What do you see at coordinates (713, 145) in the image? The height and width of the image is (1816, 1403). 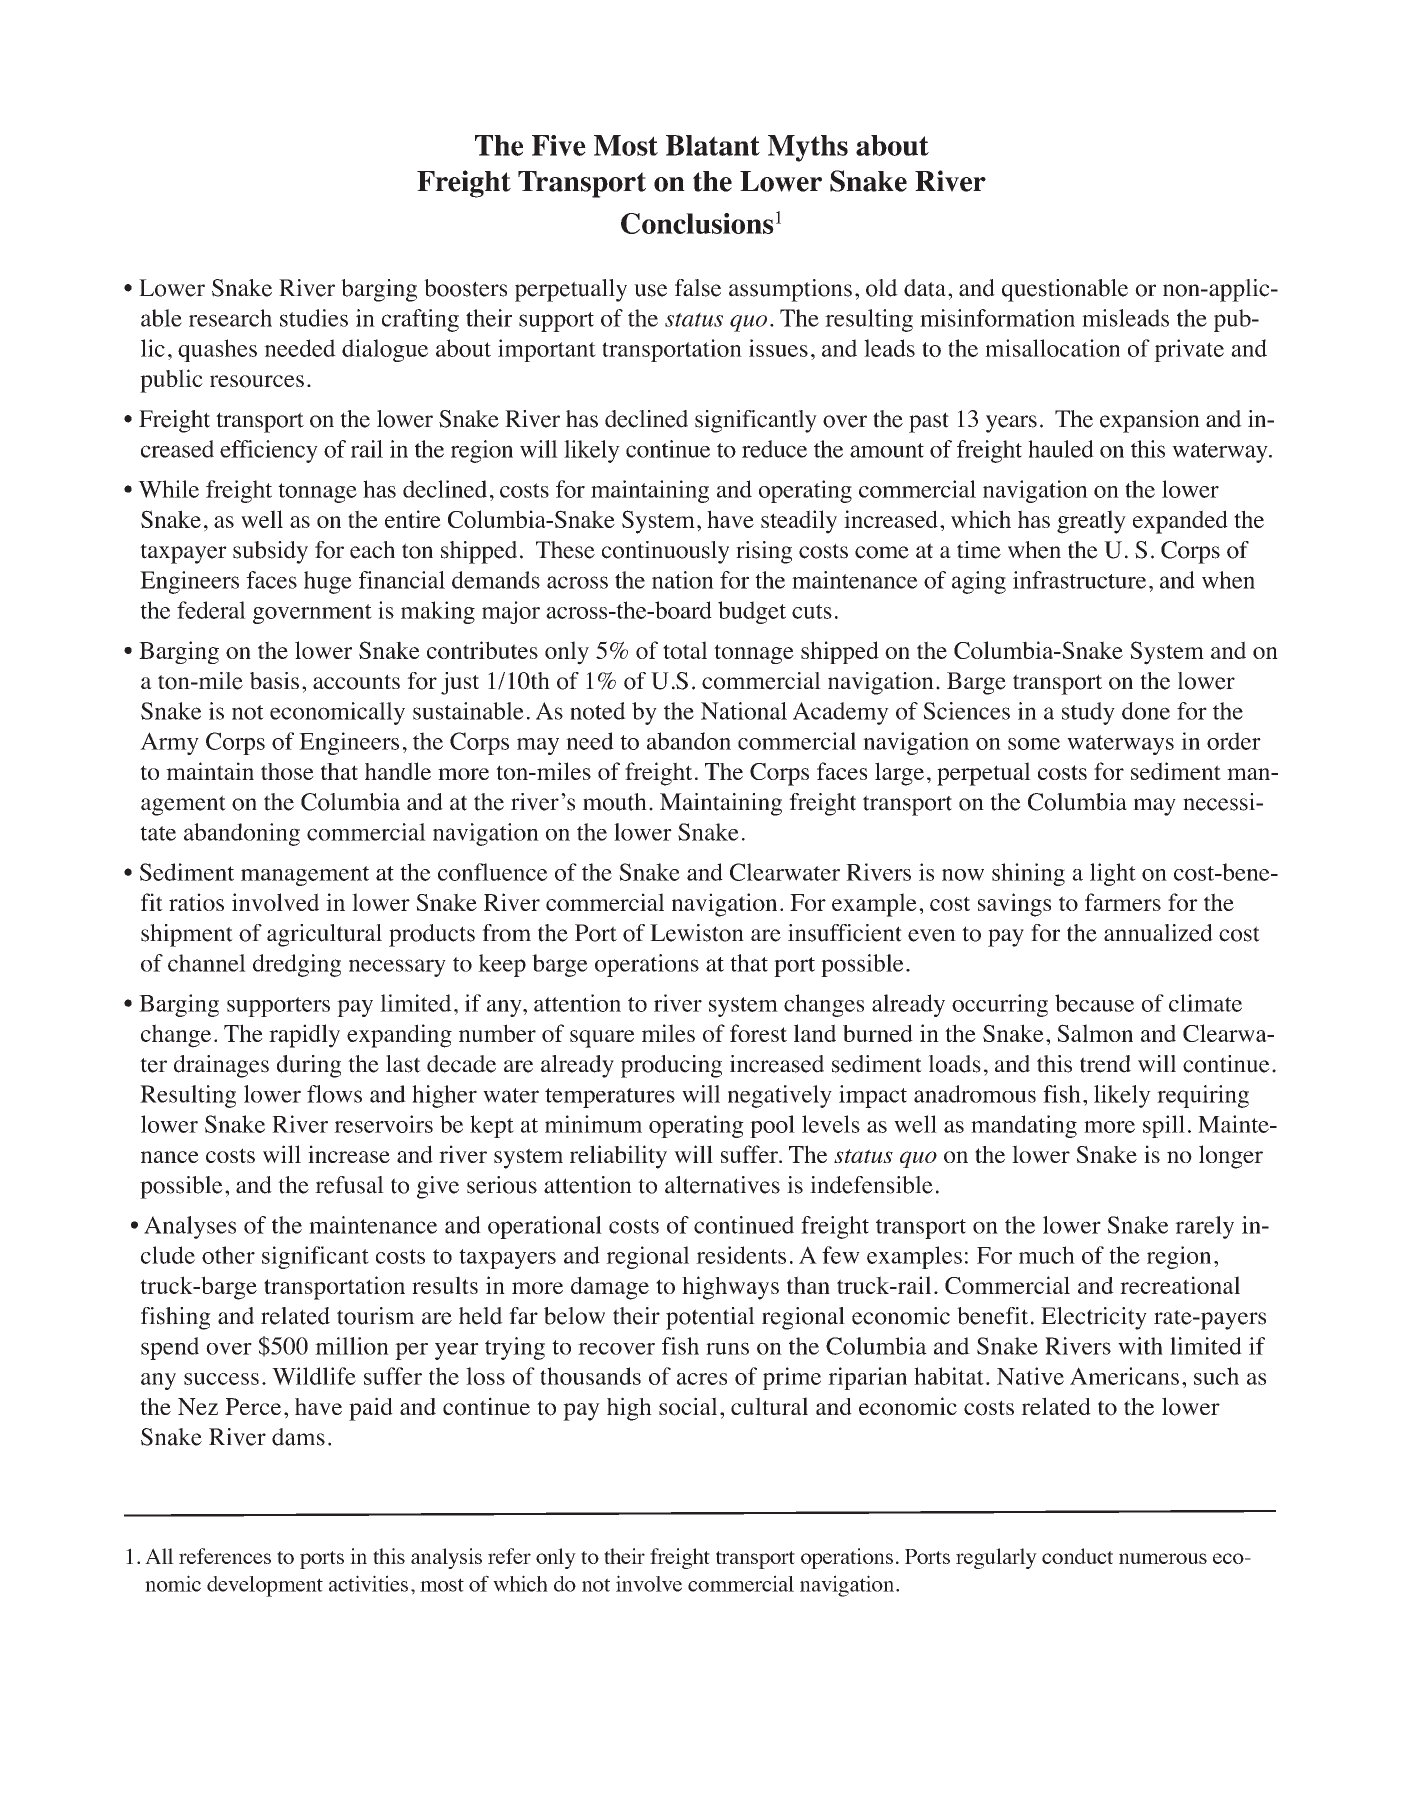 I see `Blatant` at bounding box center [713, 145].
